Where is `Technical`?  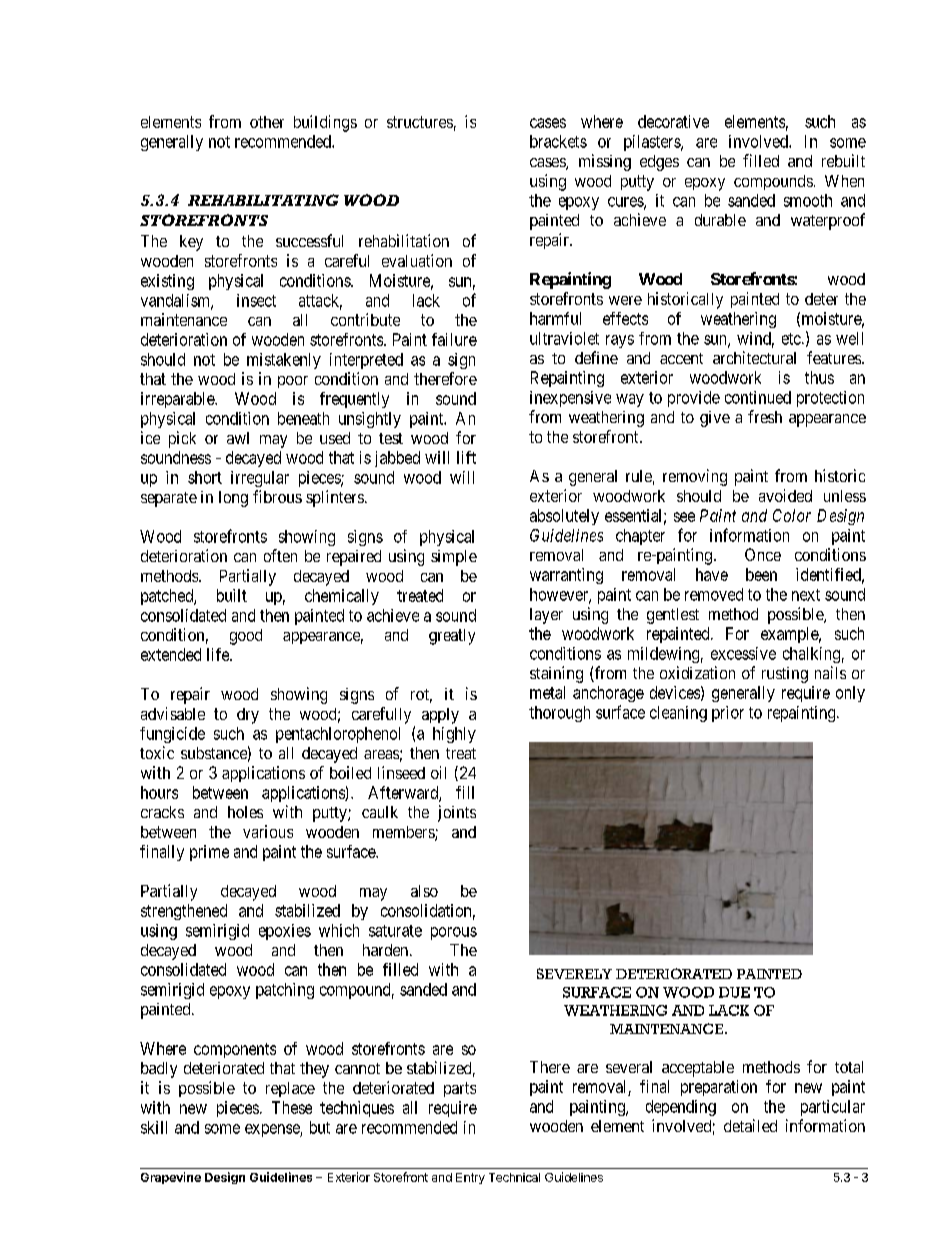 Technical is located at coordinates (514, 1177).
